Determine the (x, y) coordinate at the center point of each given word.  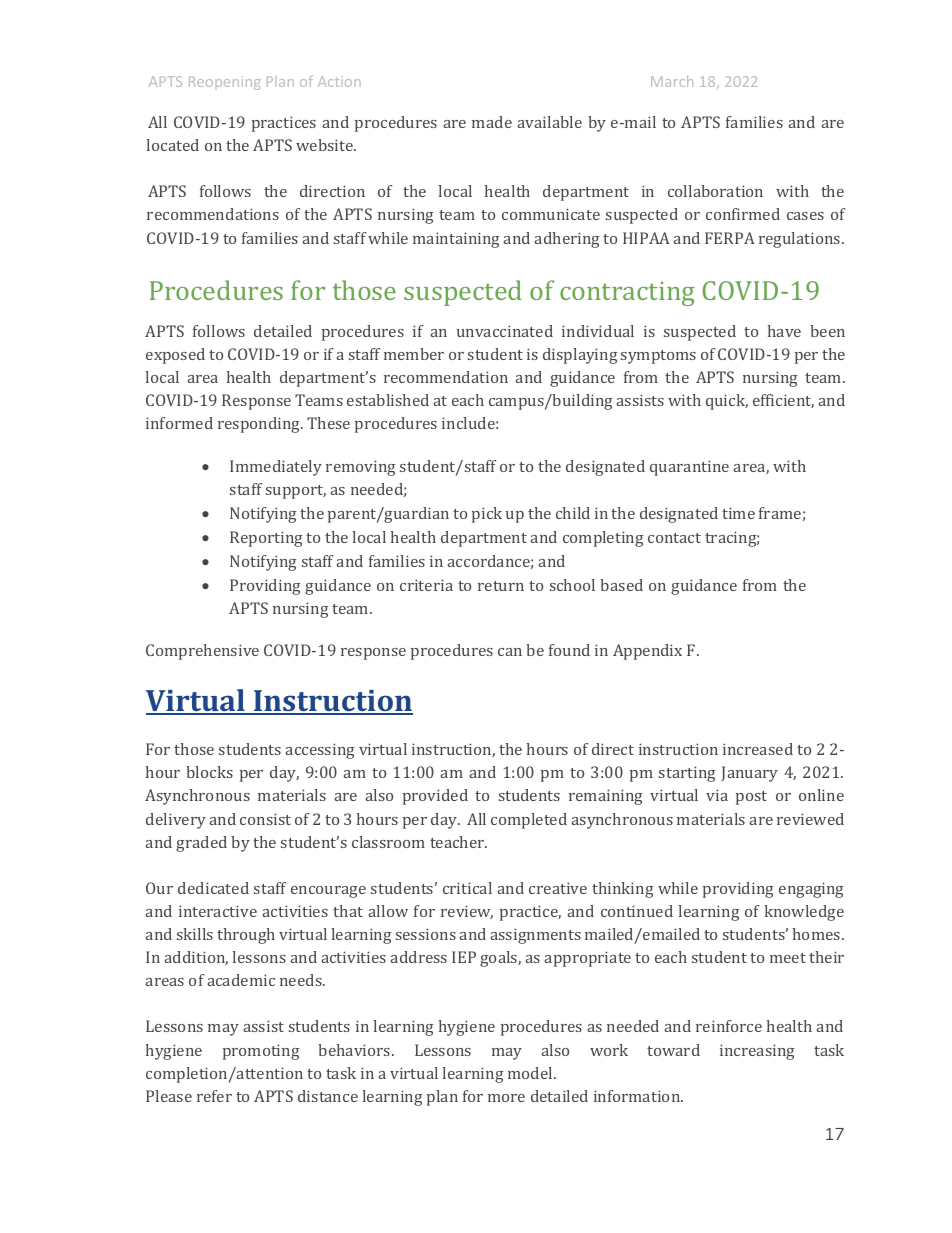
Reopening (225, 83)
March (672, 81)
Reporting (266, 539)
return (501, 586)
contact (674, 538)
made (492, 122)
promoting (261, 1052)
